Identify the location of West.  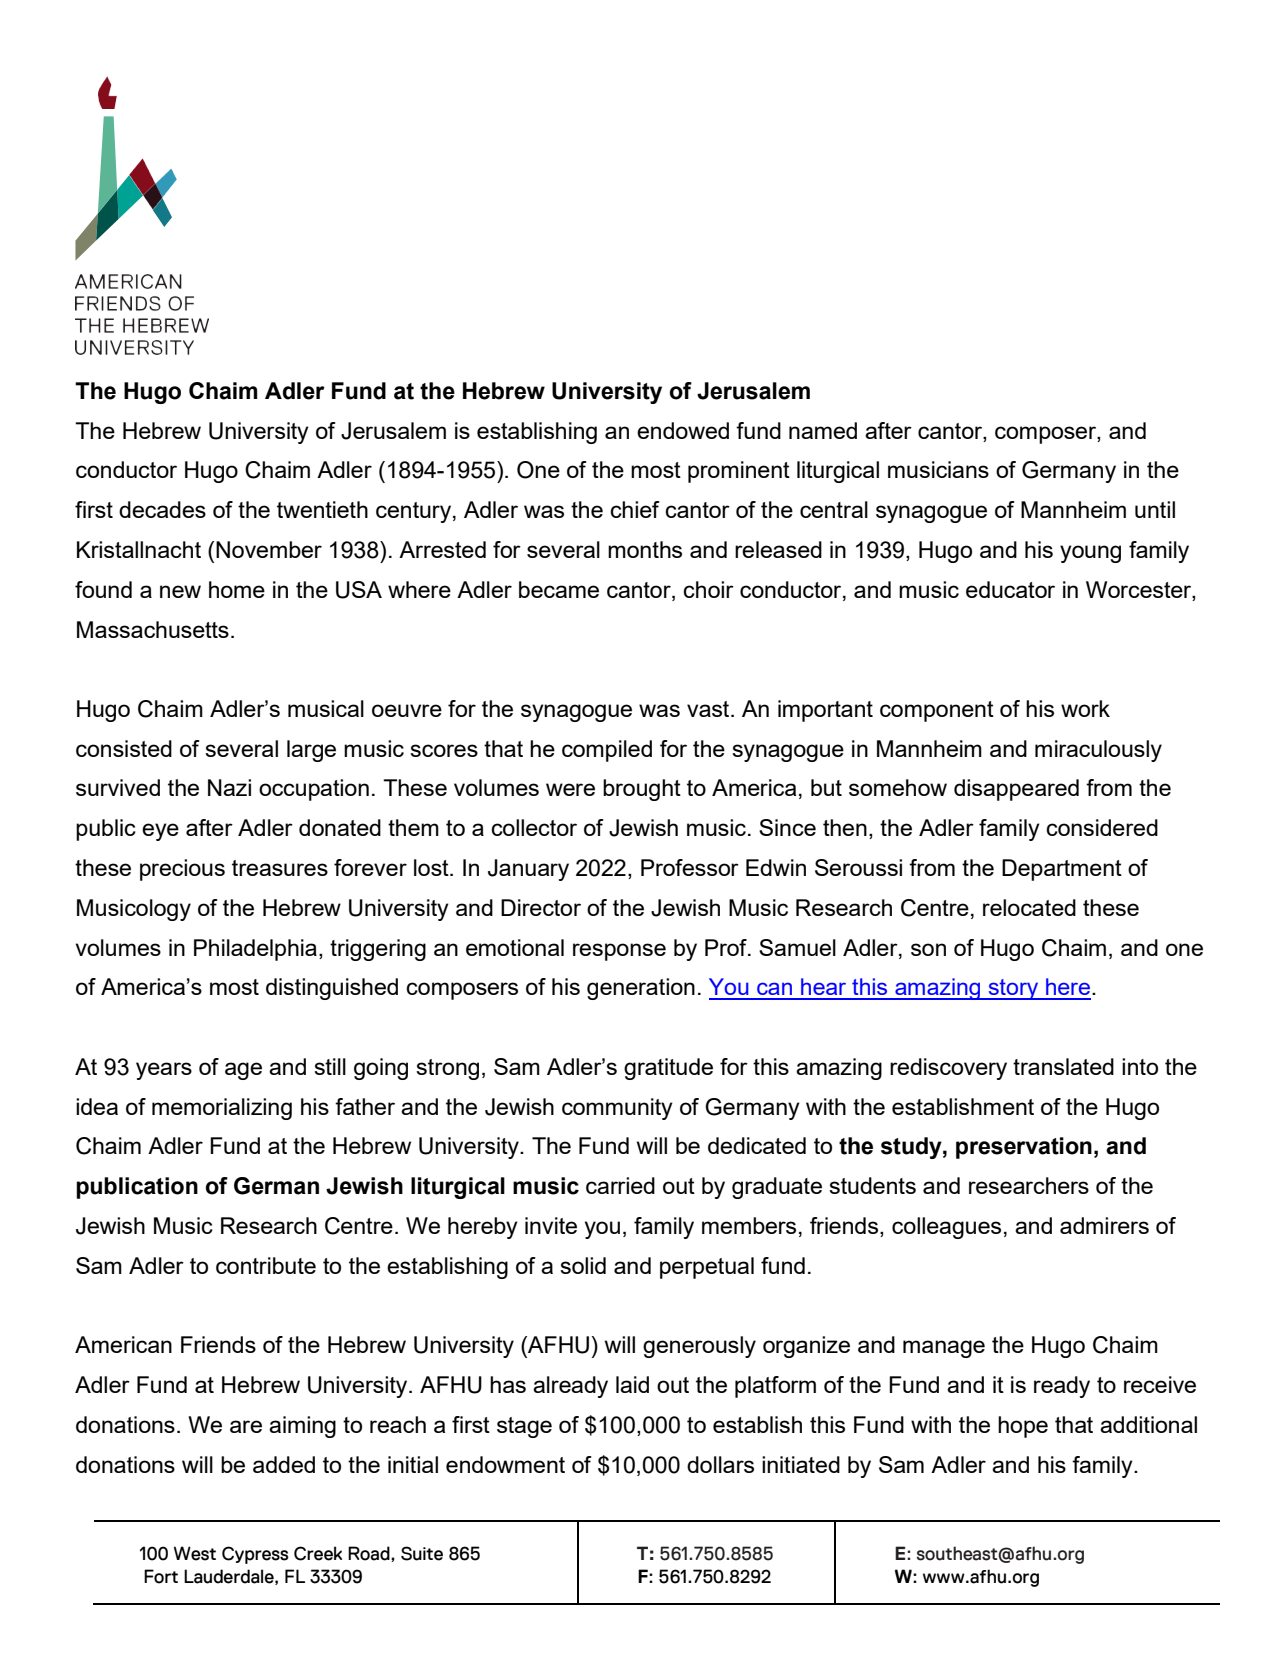
(195, 1553).
